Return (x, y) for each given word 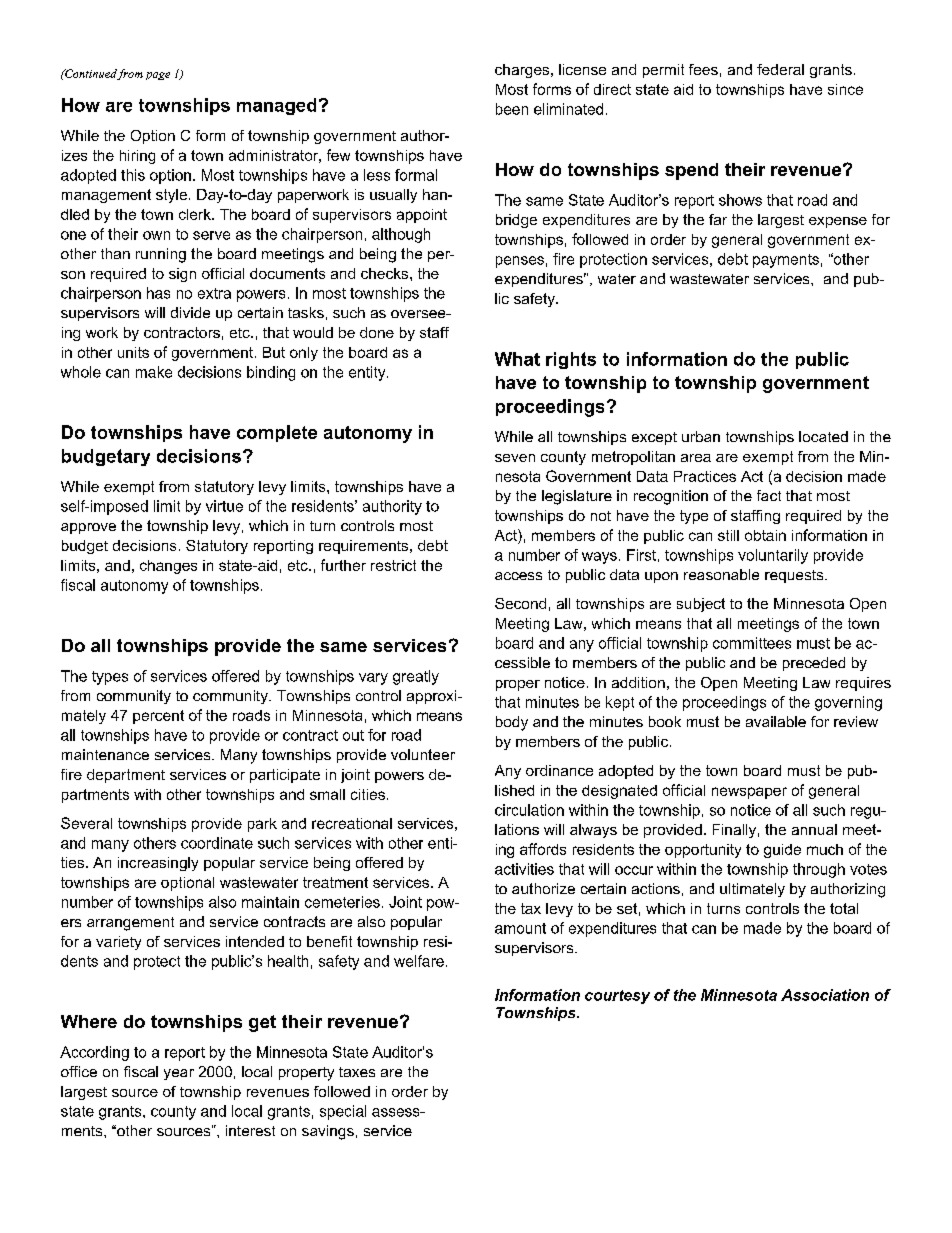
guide (782, 851)
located (823, 436)
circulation (529, 810)
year (179, 1074)
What (517, 359)
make (154, 372)
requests (795, 576)
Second (520, 603)
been (512, 109)
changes (168, 567)
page (158, 76)
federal (780, 69)
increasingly (158, 864)
